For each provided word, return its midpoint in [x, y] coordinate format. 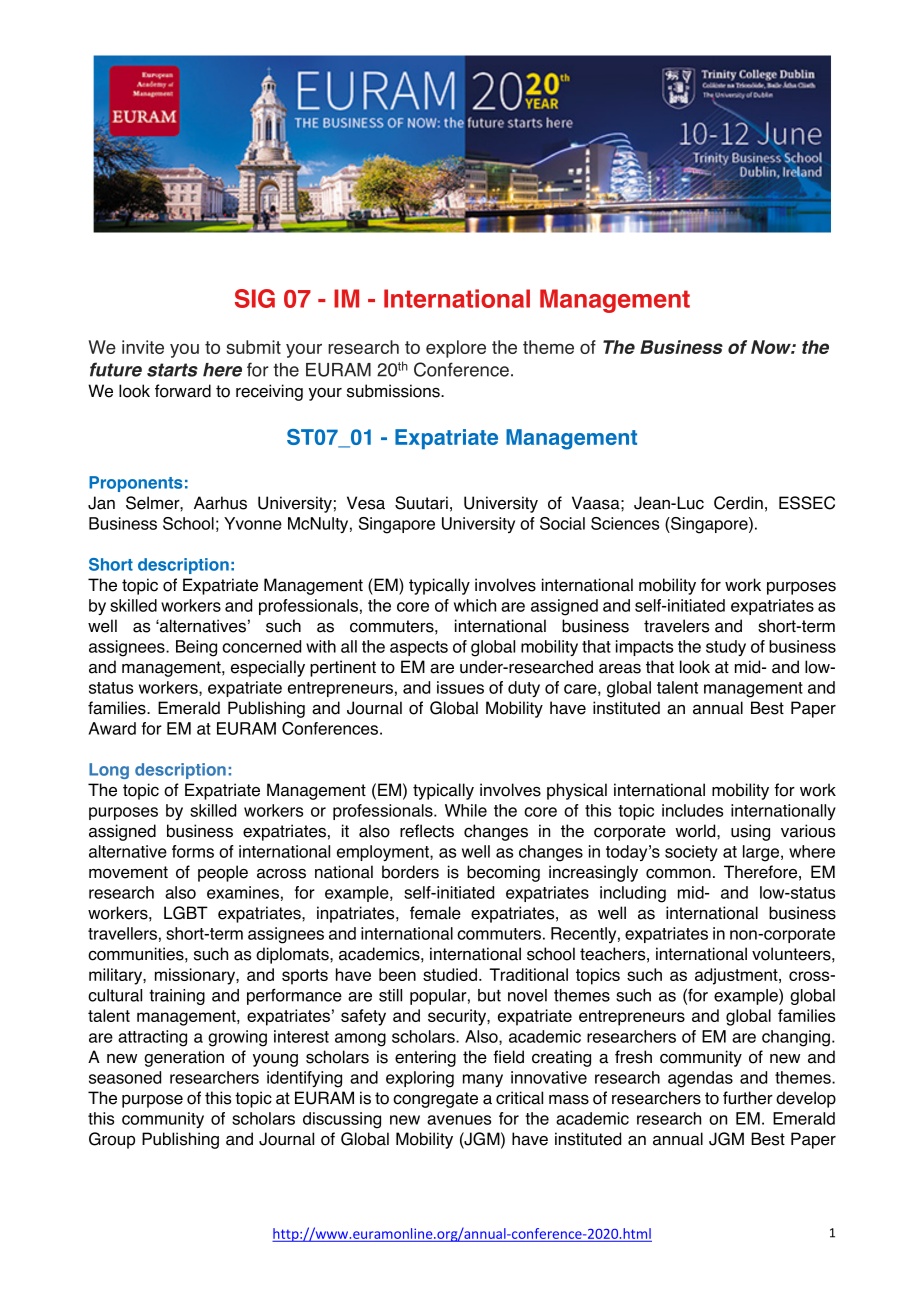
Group [112, 1140]
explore [456, 349]
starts [172, 370]
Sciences [625, 523]
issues [460, 687]
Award [112, 728]
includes [692, 810]
